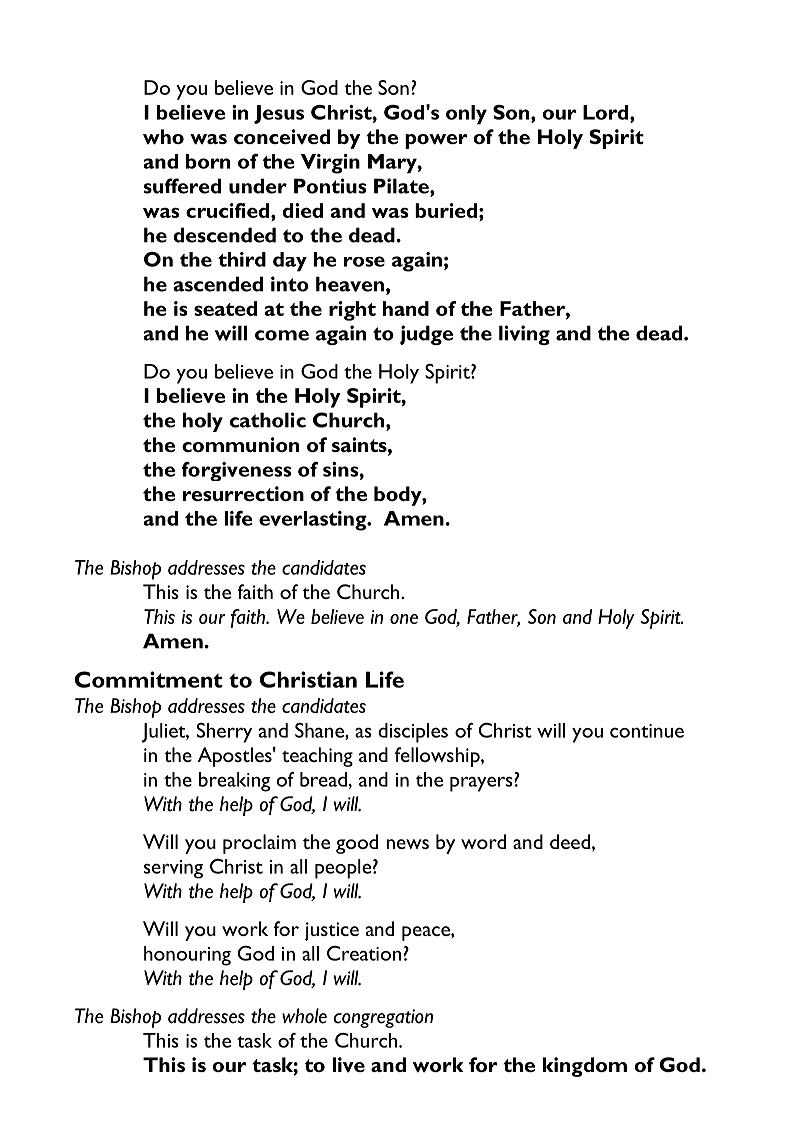  What do you see at coordinates (383, 1018) in the screenshot?
I see `congregation` at bounding box center [383, 1018].
